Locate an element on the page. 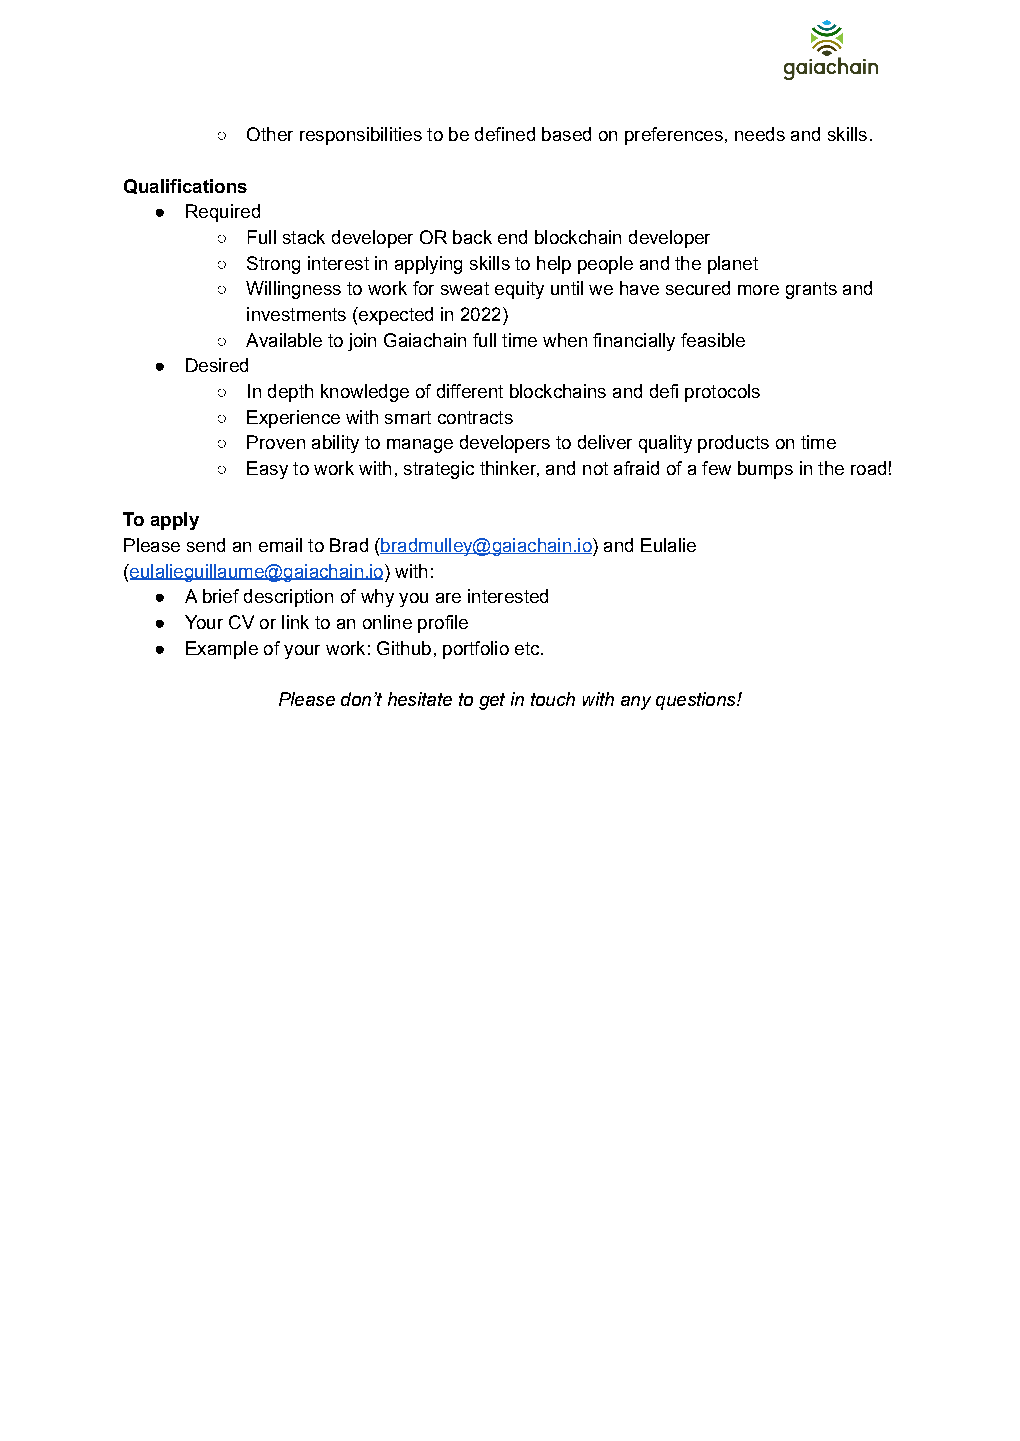 This image has width=1020, height=1441. bumps is located at coordinates (765, 470).
